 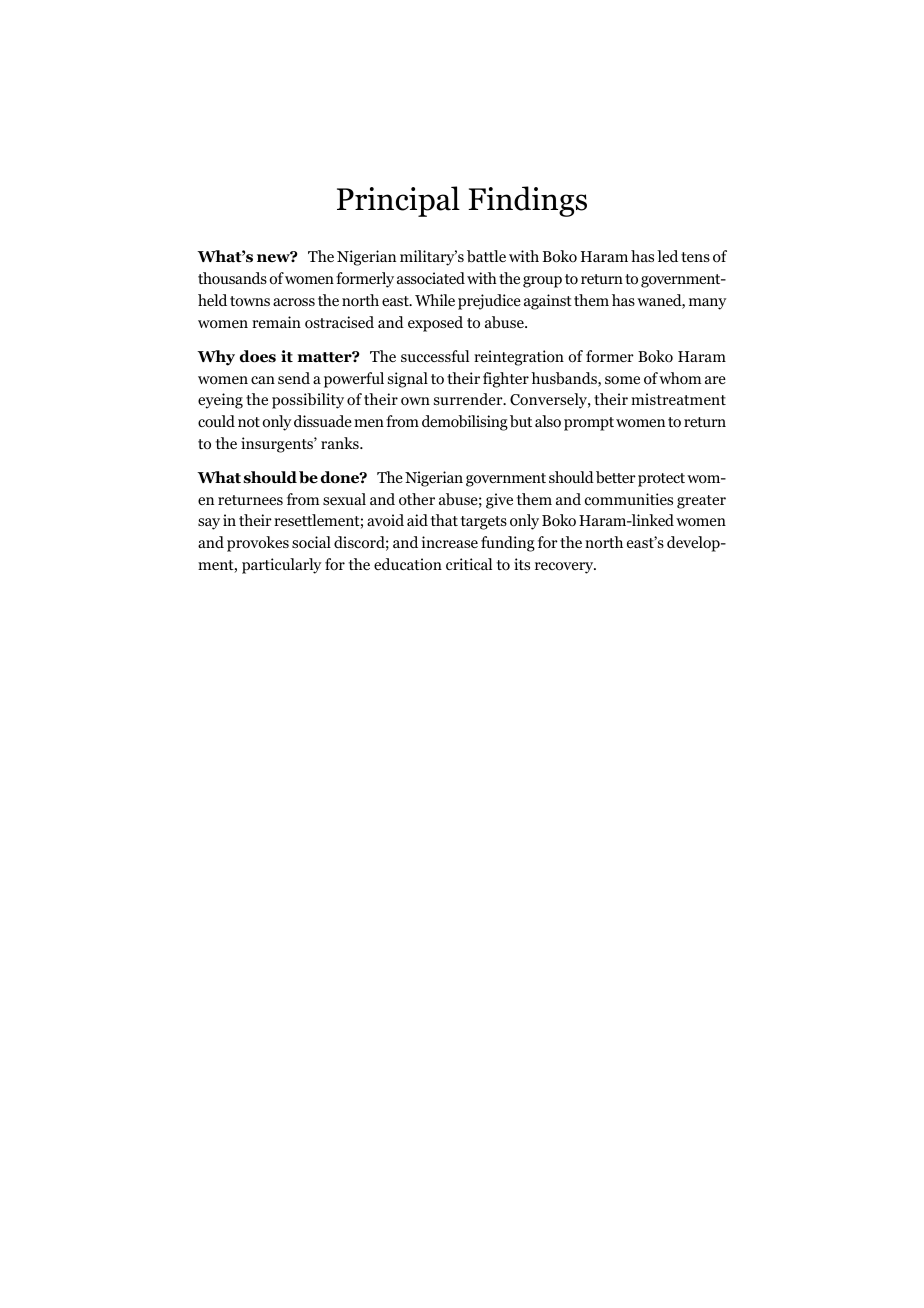 What do you see at coordinates (695, 257) in the document?
I see `tens` at bounding box center [695, 257].
